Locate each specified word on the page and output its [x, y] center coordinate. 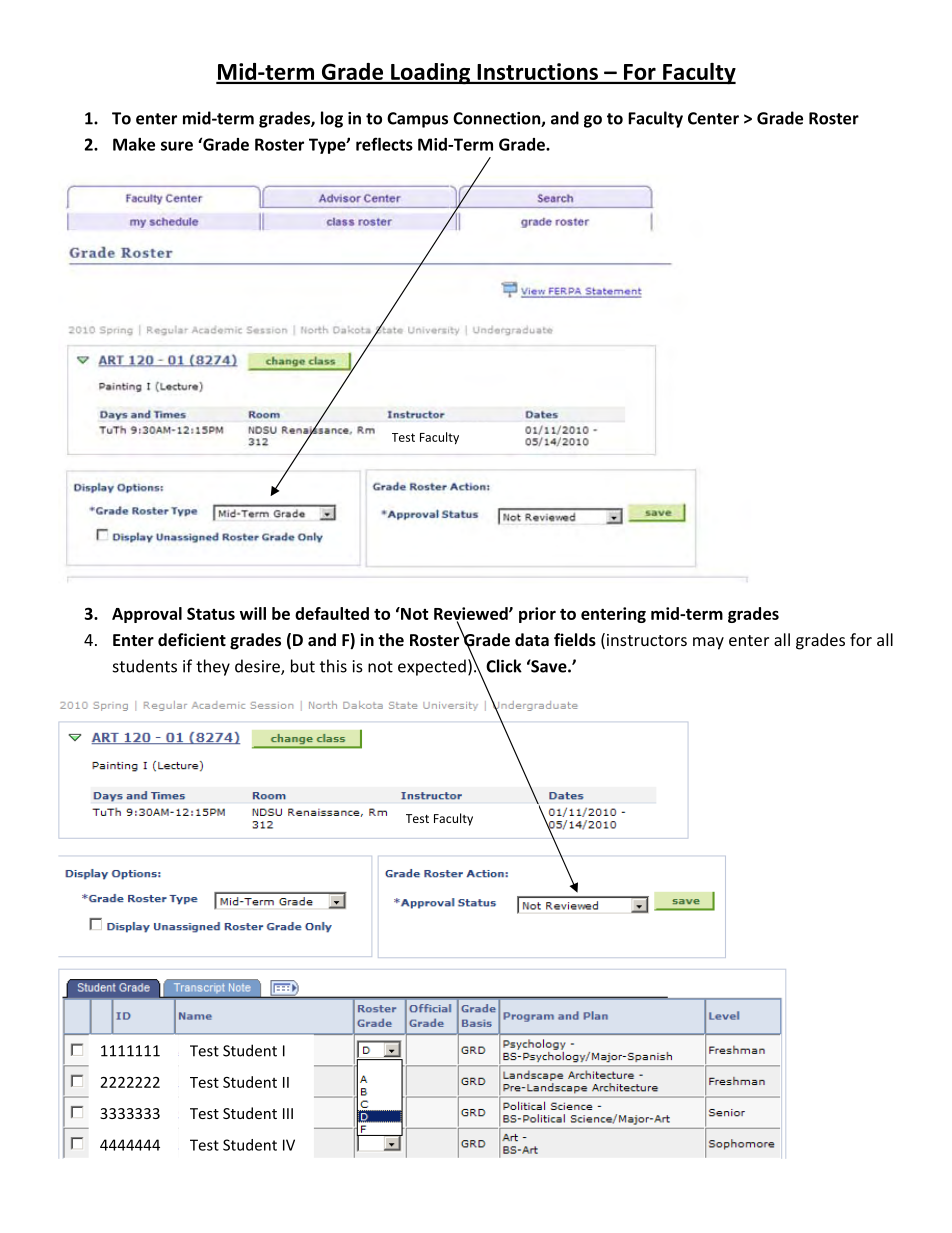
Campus [417, 120]
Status [211, 613]
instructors [647, 640]
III [288, 1113]
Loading [430, 74]
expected [432, 667]
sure [177, 146]
